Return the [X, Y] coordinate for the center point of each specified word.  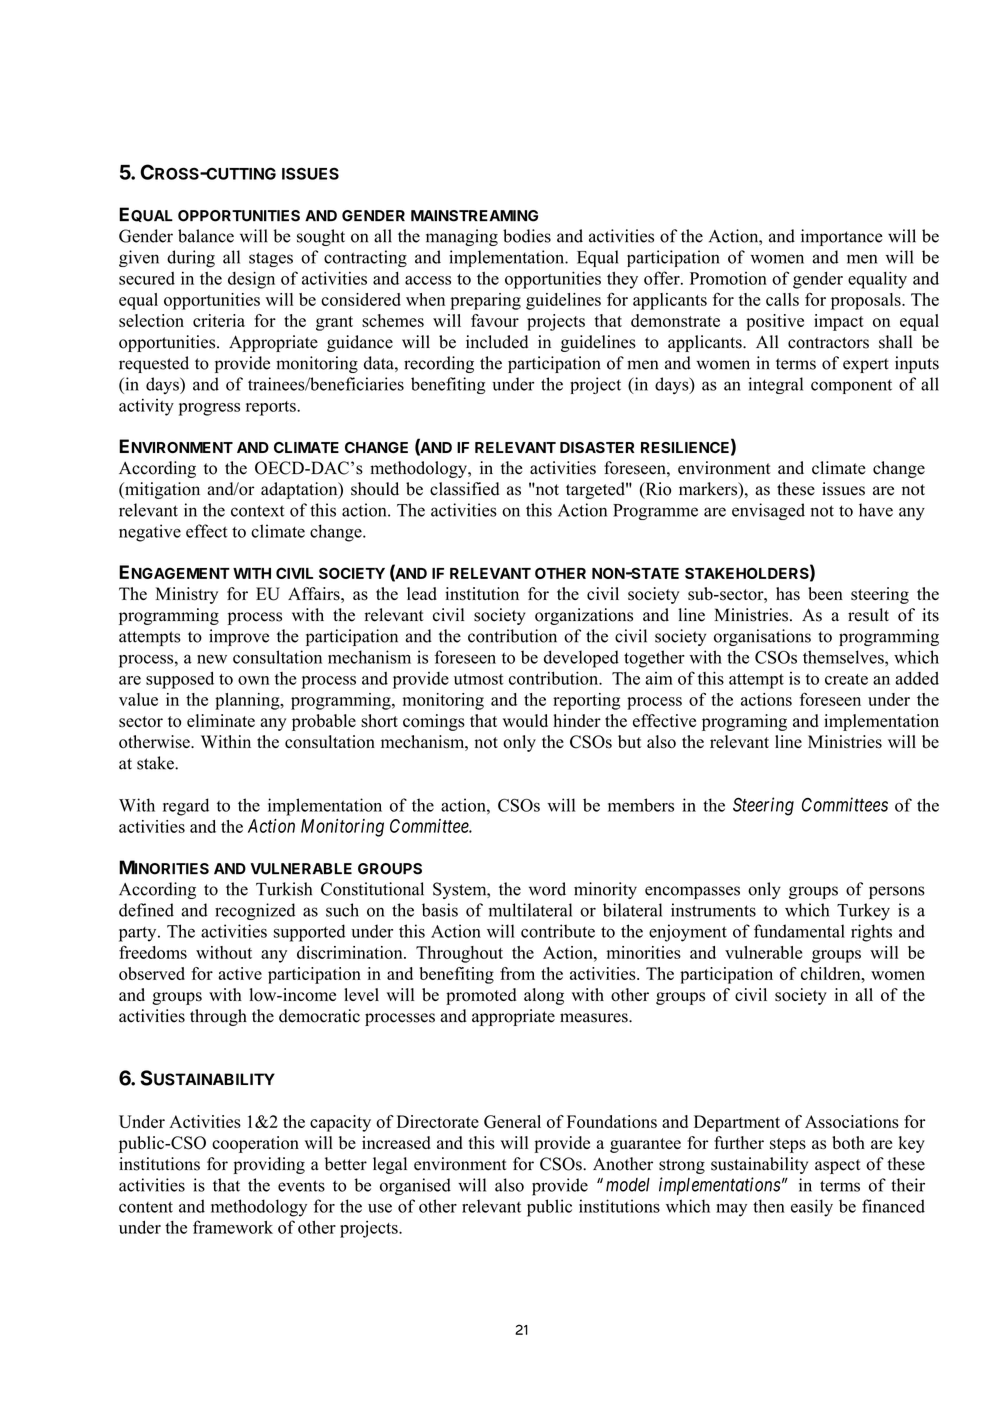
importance [842, 237]
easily [812, 1208]
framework [233, 1227]
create [846, 679]
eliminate [221, 720]
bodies [527, 236]
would [525, 721]
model [628, 1185]
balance [206, 236]
